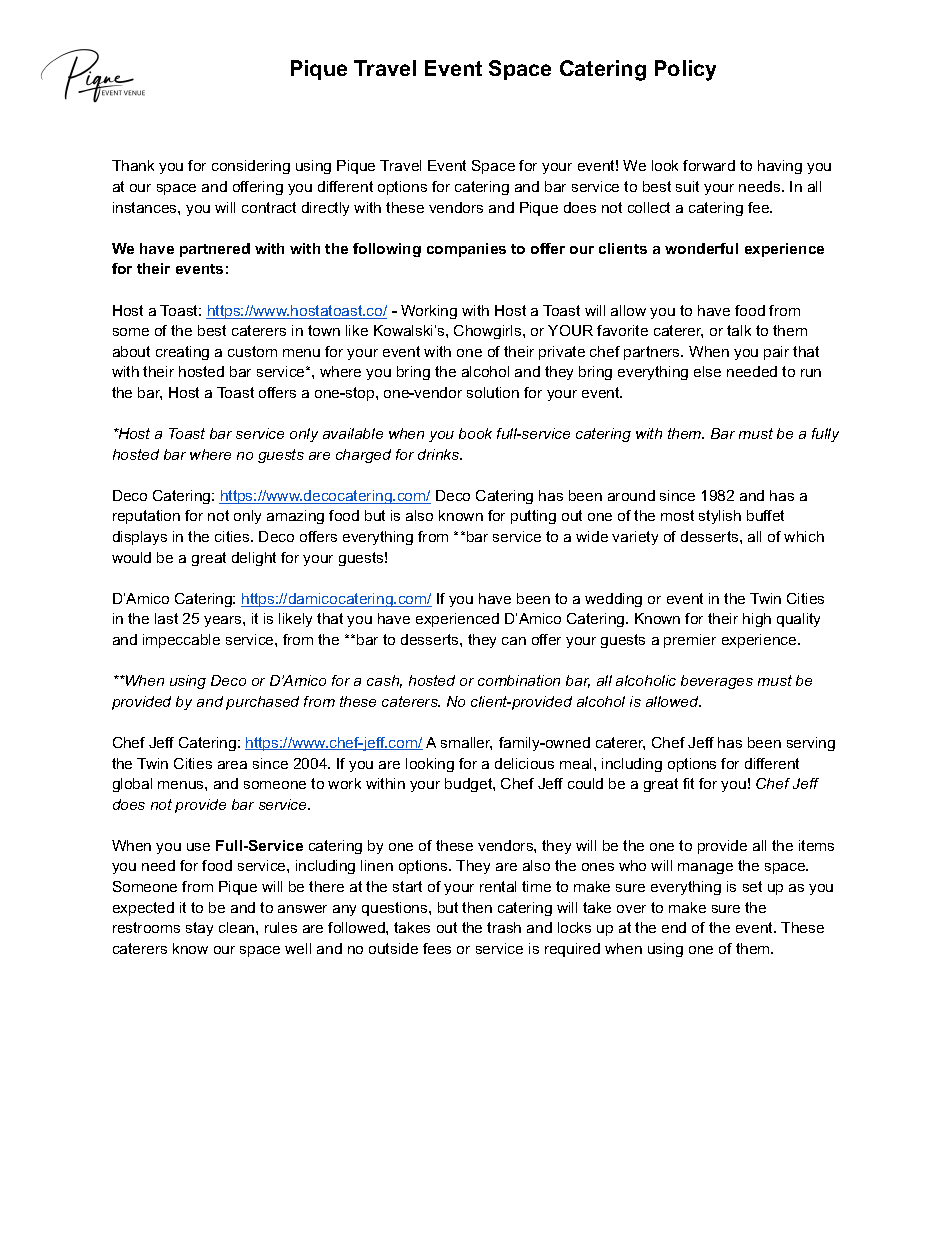 This document has height=1233, width=952. I want to click on then, so click(477, 907).
